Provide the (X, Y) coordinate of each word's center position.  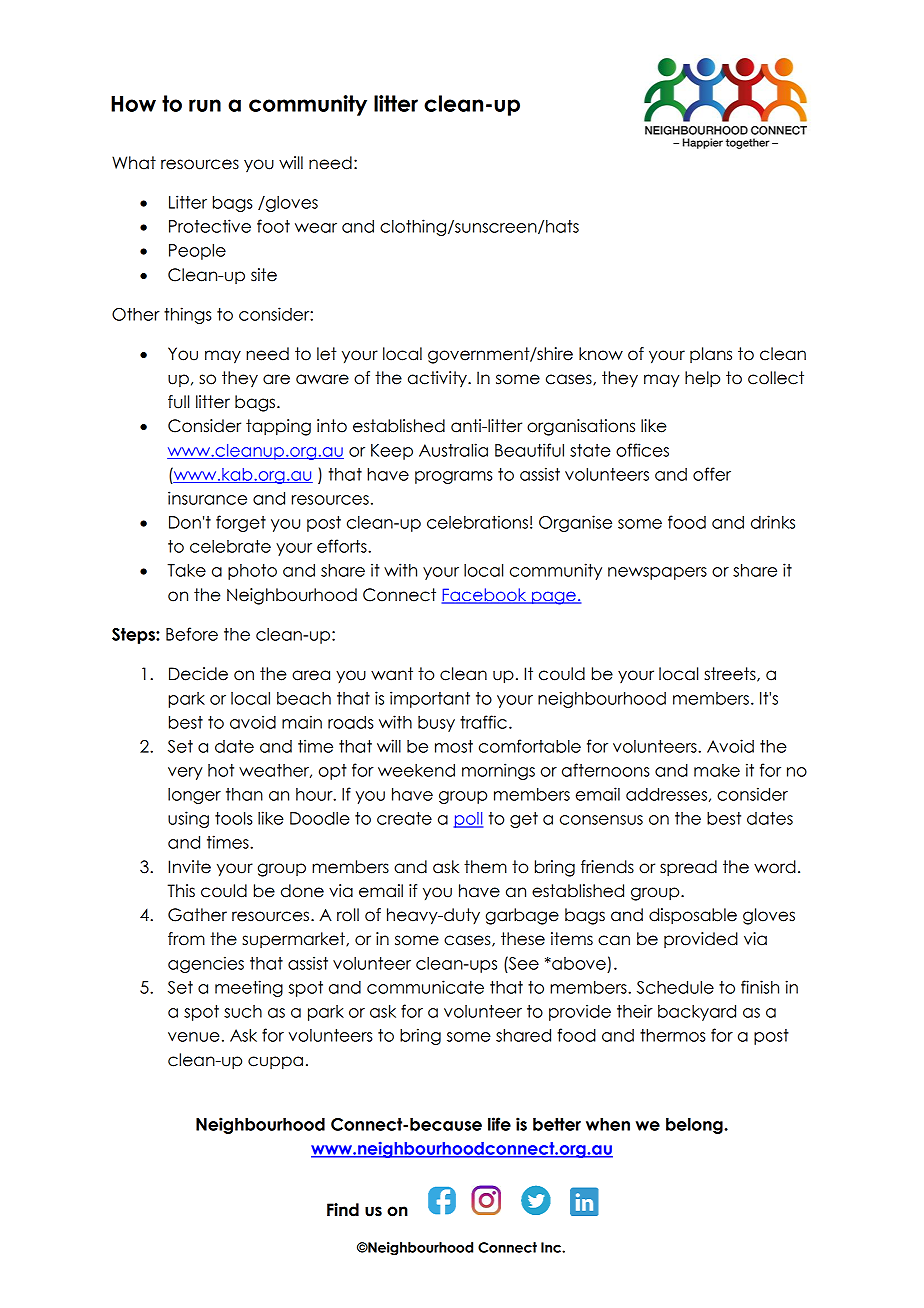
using (188, 819)
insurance (207, 498)
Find (343, 1210)
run (205, 105)
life (499, 1124)
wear (316, 228)
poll (468, 820)
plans (711, 355)
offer (712, 474)
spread (688, 868)
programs (454, 477)
